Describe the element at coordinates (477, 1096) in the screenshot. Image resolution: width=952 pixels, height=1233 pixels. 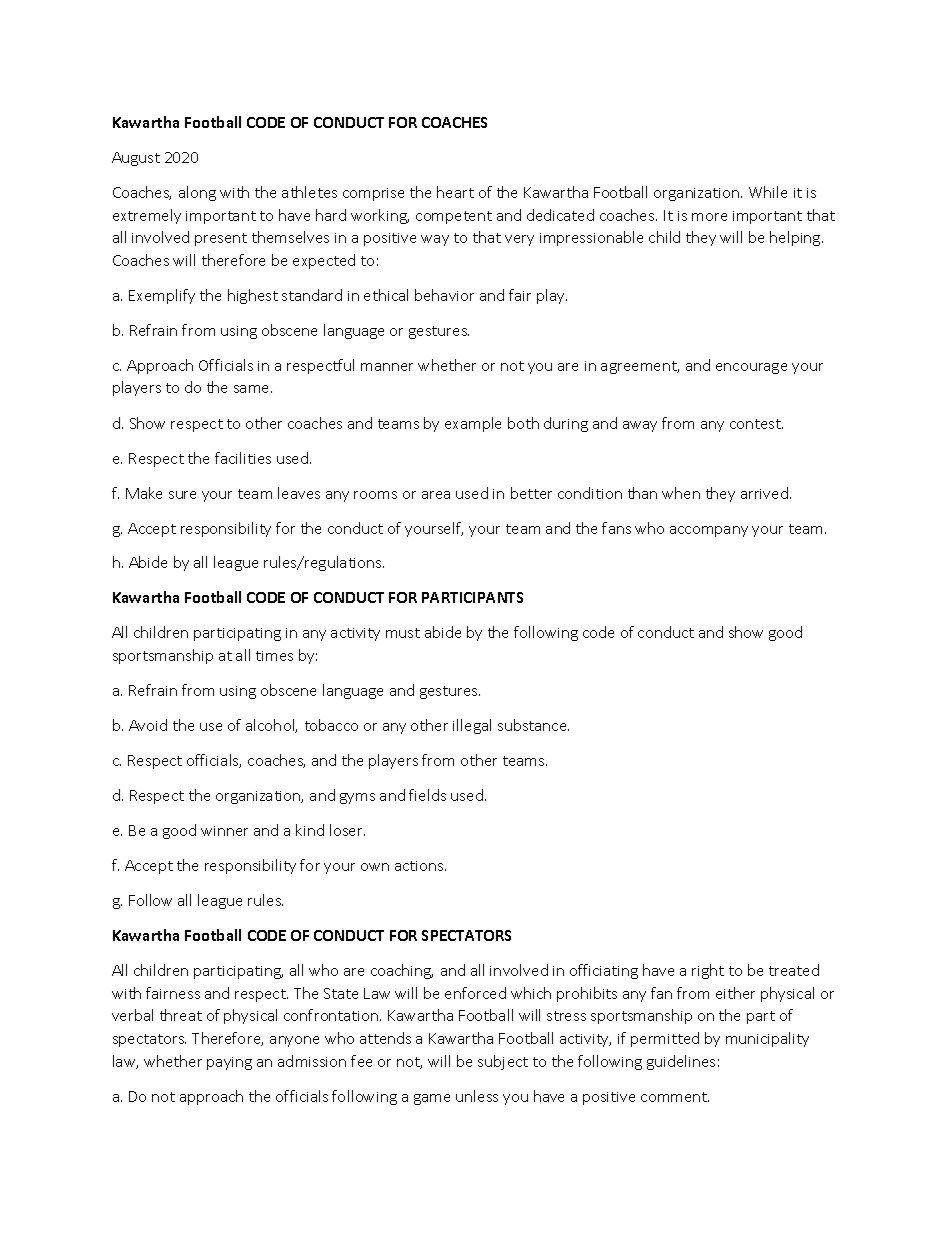
I see `unless` at that location.
